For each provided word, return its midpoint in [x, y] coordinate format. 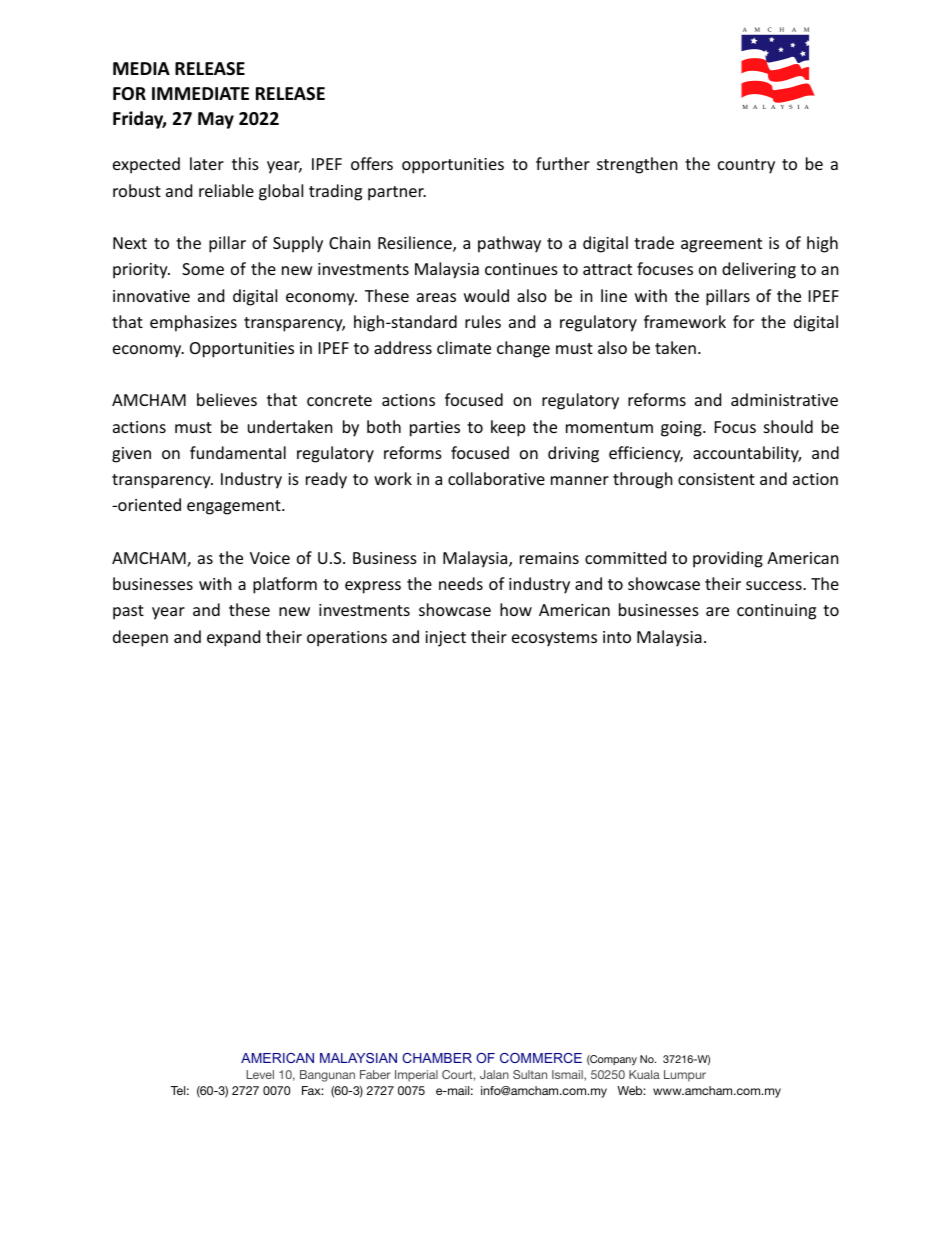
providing [728, 559]
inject [445, 639]
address [403, 347]
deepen [140, 638]
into [617, 637]
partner [397, 193]
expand [233, 638]
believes [227, 399]
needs [461, 583]
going [682, 429]
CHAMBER [437, 1058]
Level [260, 1074]
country [746, 166]
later [207, 163]
